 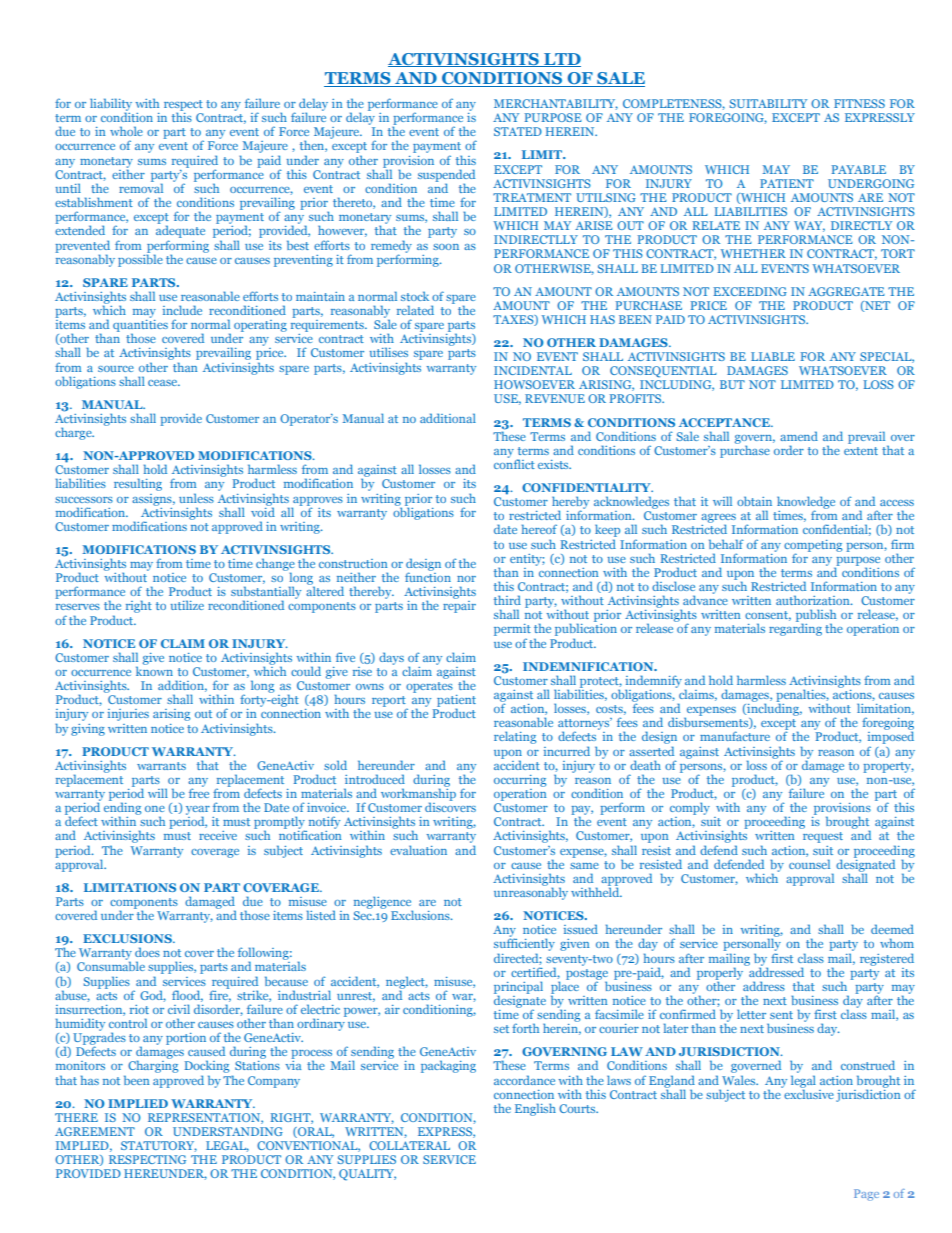 What do you see at coordinates (809, 864) in the screenshot?
I see `counsel` at bounding box center [809, 864].
